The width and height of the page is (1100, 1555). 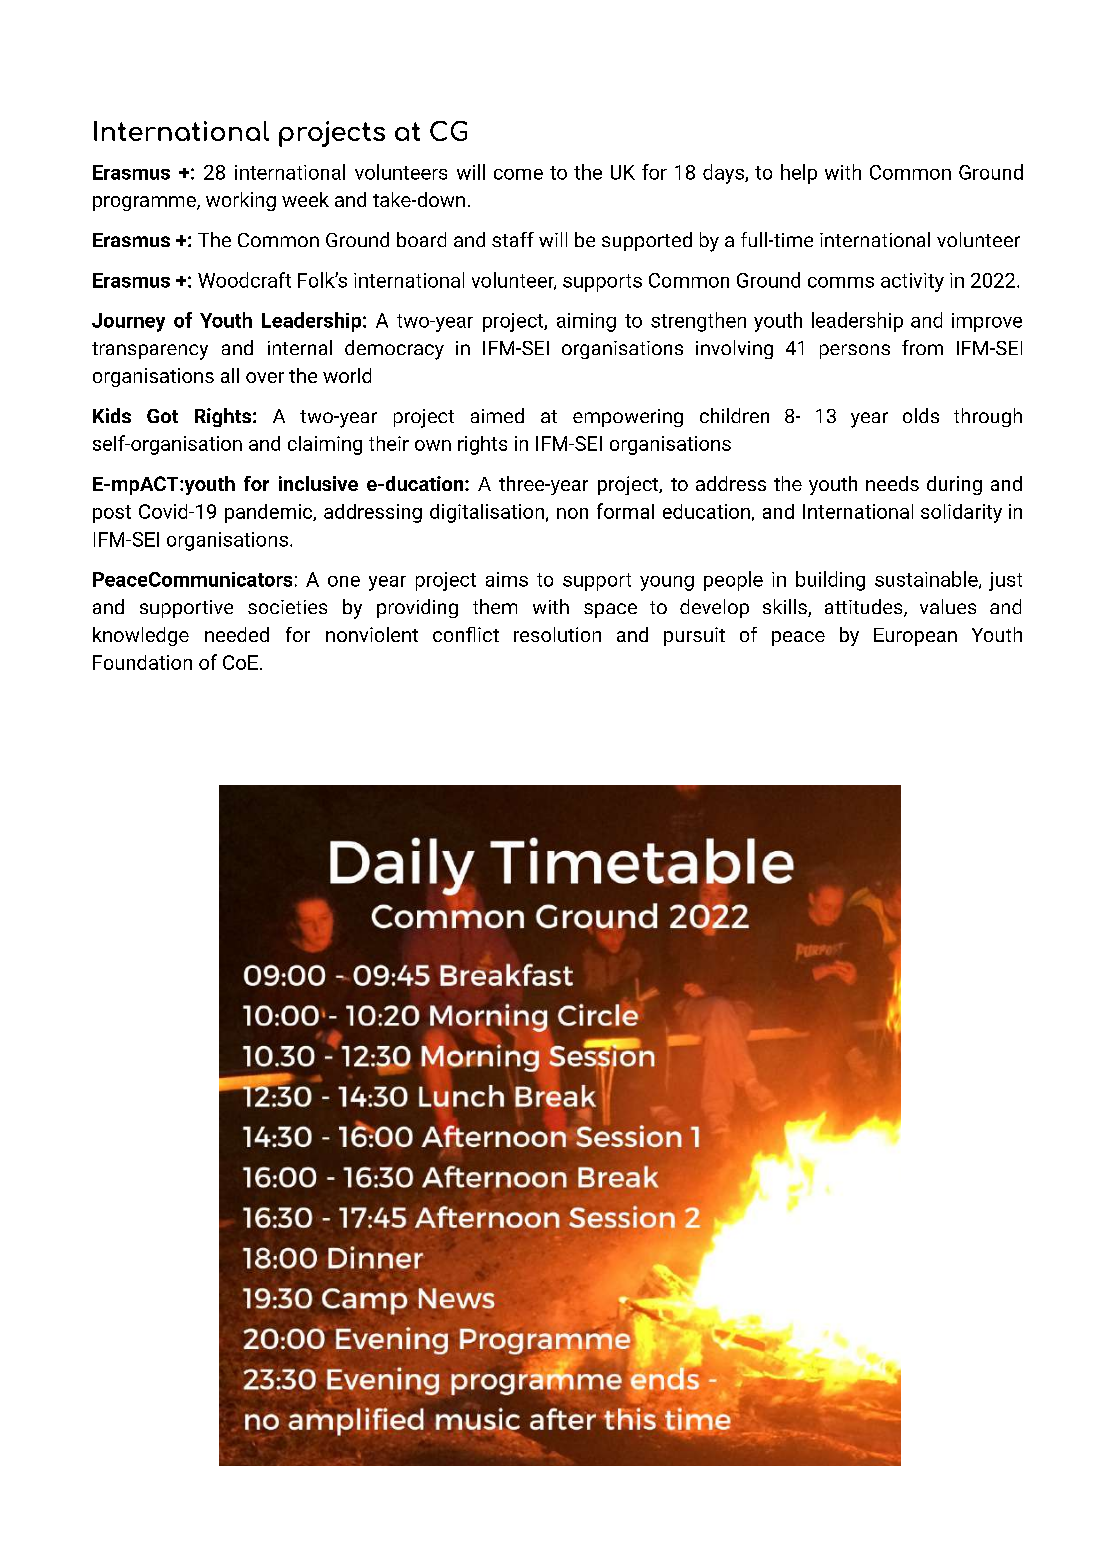 What do you see at coordinates (318, 483) in the page?
I see `inclusive` at bounding box center [318, 483].
